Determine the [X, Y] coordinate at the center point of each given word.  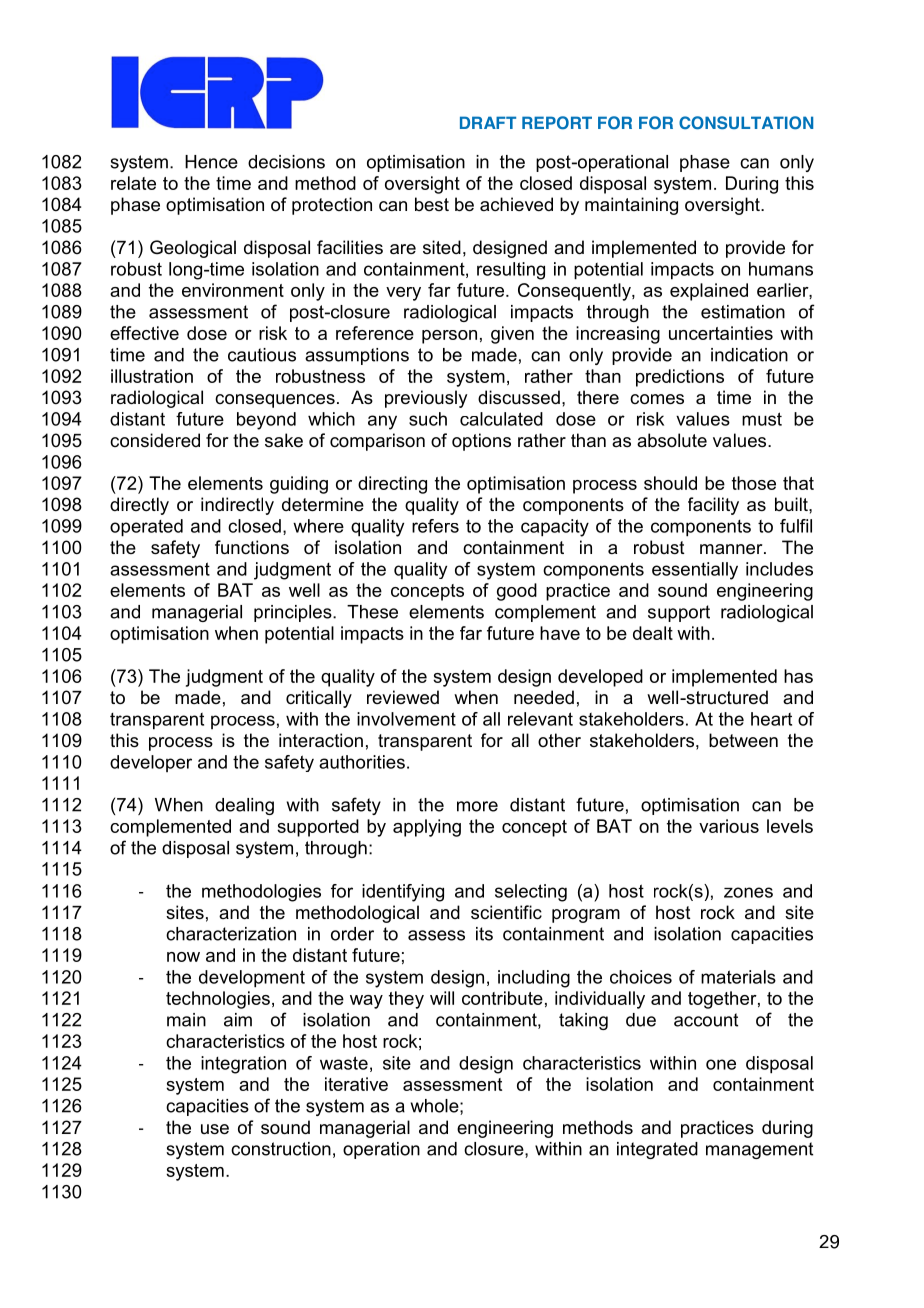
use [215, 1129]
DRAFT [488, 122]
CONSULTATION [746, 123]
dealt [653, 633]
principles [294, 613]
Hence [211, 162]
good [517, 592]
